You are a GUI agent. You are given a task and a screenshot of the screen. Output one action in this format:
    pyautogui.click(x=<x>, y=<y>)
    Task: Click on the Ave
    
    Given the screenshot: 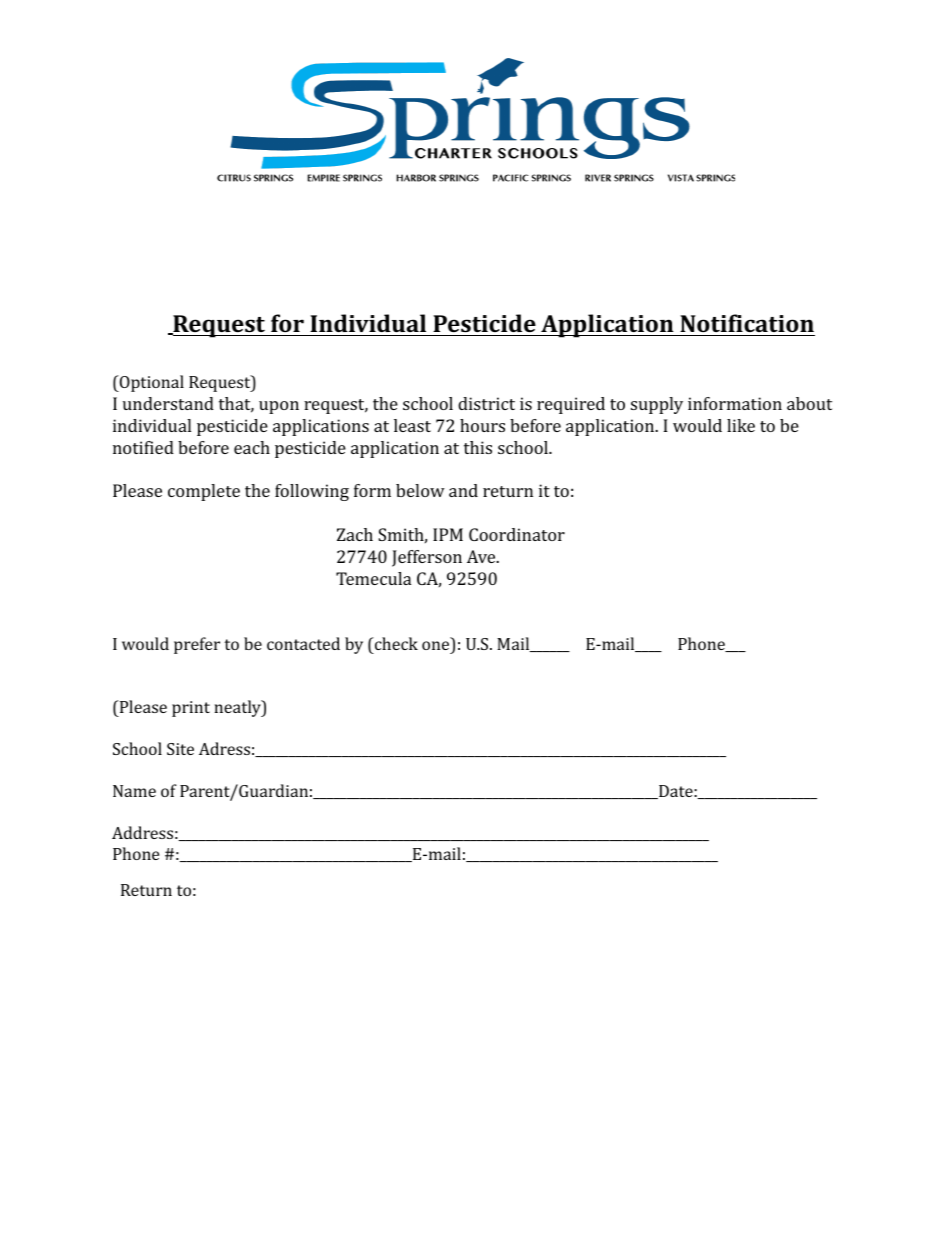 What is the action you would take?
    pyautogui.click(x=482, y=556)
